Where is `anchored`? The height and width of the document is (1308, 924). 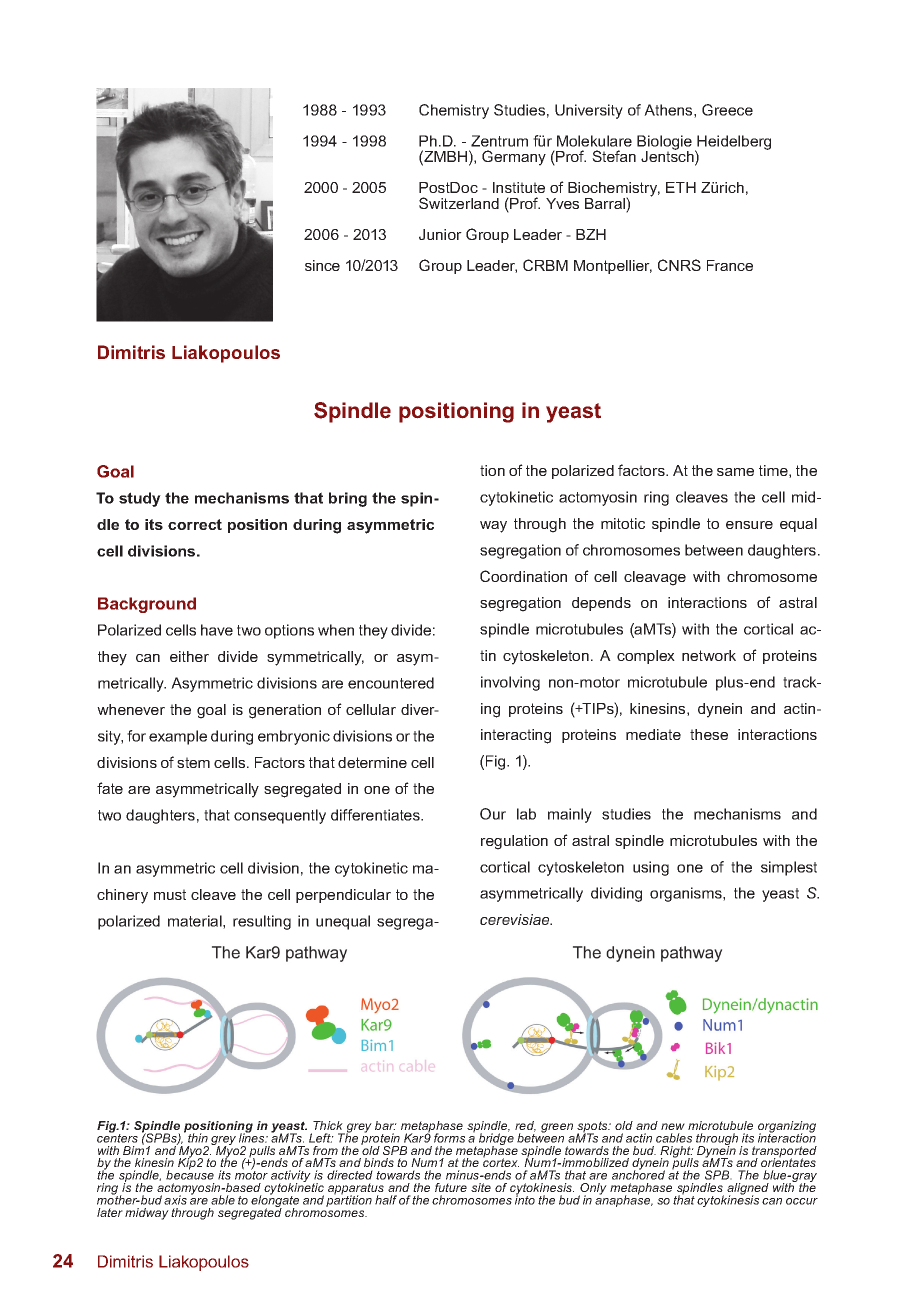 anchored is located at coordinates (638, 1174).
